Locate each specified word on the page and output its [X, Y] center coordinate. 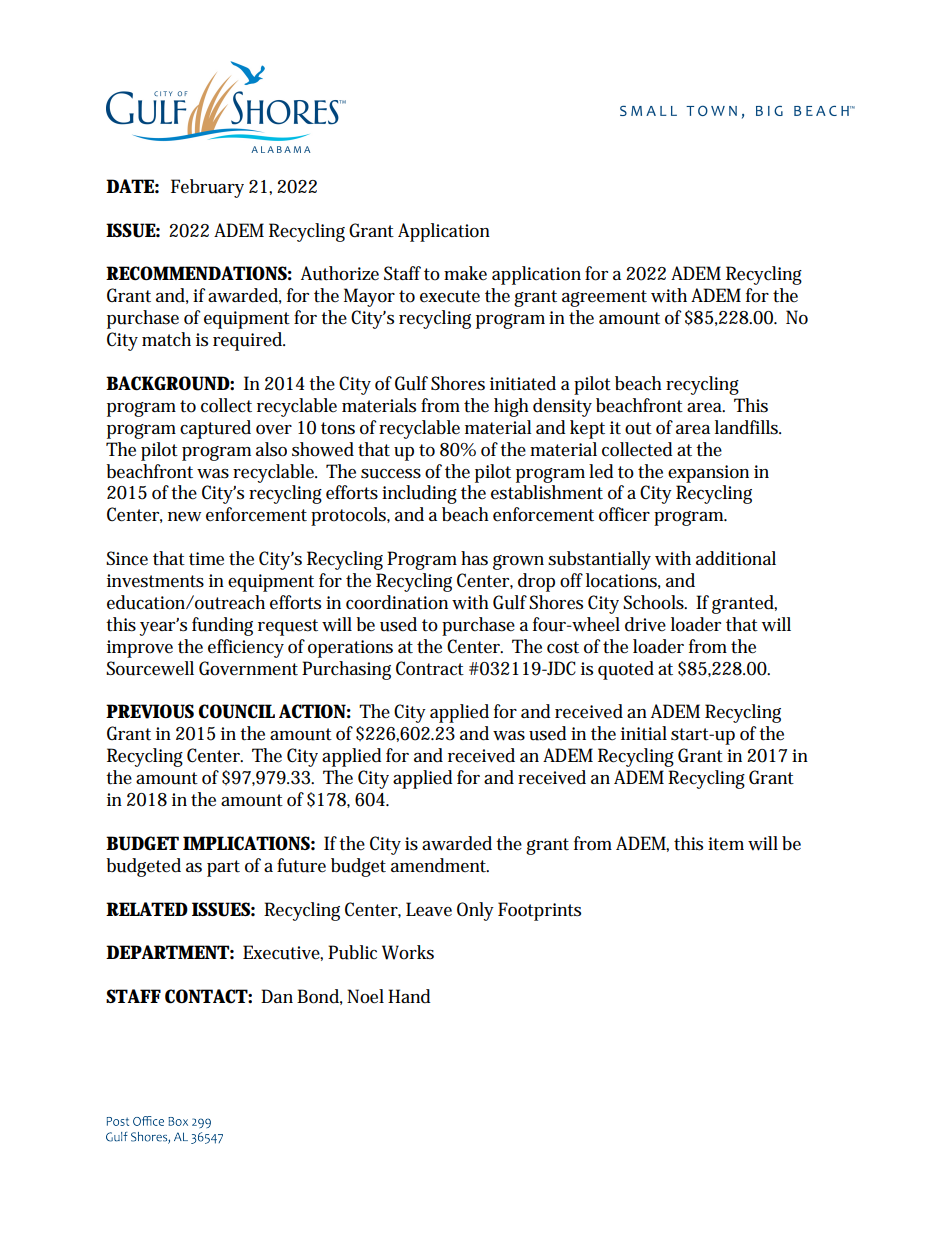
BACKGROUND [168, 383]
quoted [626, 670]
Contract [430, 668]
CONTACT [207, 996]
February [207, 188]
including [419, 494]
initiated [523, 383]
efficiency [246, 648]
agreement [604, 298]
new [184, 517]
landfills [748, 427]
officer [624, 514]
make [465, 273]
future [301, 865]
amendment [440, 865]
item [726, 844]
